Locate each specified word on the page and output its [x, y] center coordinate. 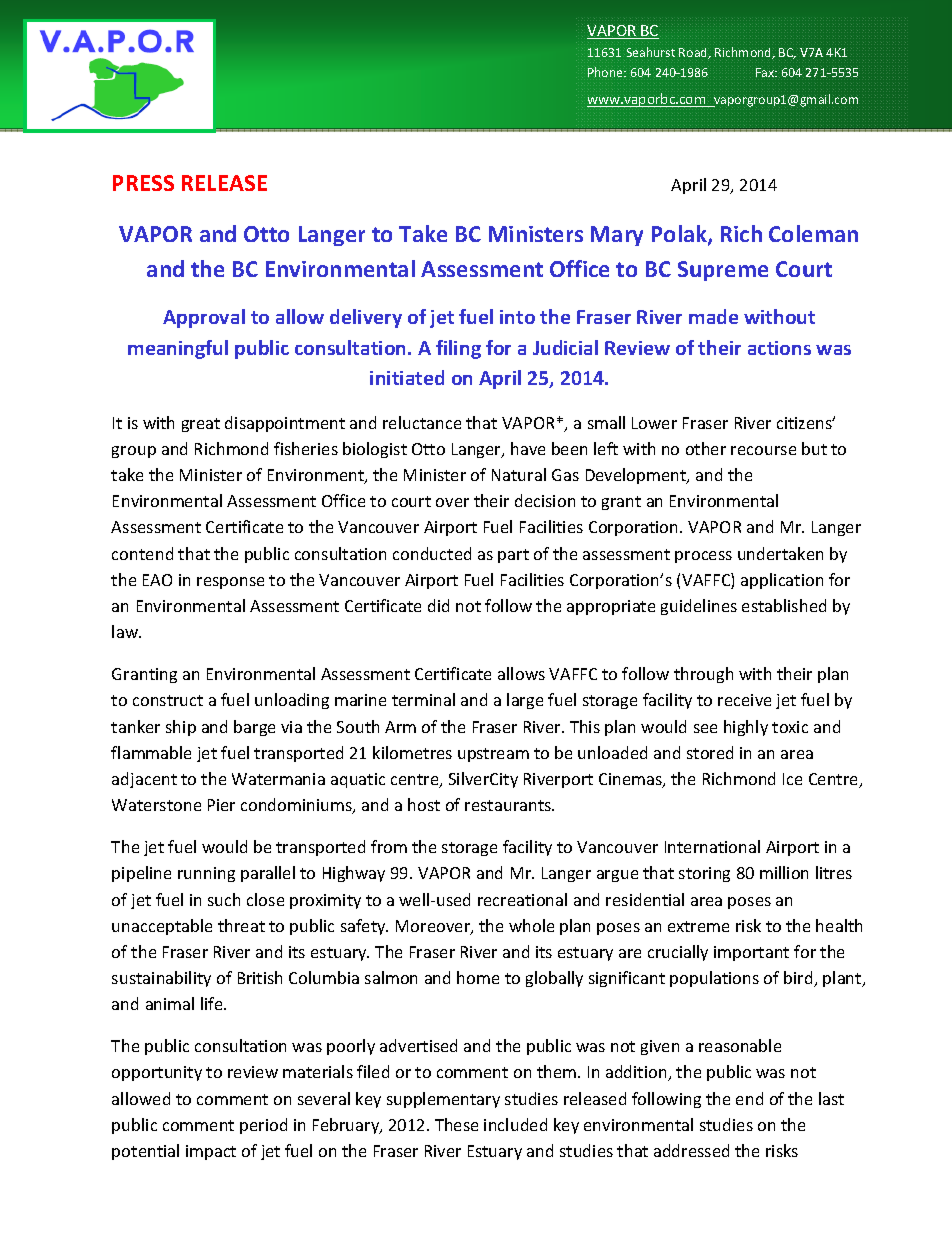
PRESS [143, 183]
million [784, 872]
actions [779, 348]
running [206, 874]
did [438, 605]
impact [211, 1152]
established [784, 605]
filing [458, 349]
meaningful [178, 349]
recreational [522, 899]
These [456, 1124]
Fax [766, 72]
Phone [606, 72]
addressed [691, 1150]
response [230, 583]
